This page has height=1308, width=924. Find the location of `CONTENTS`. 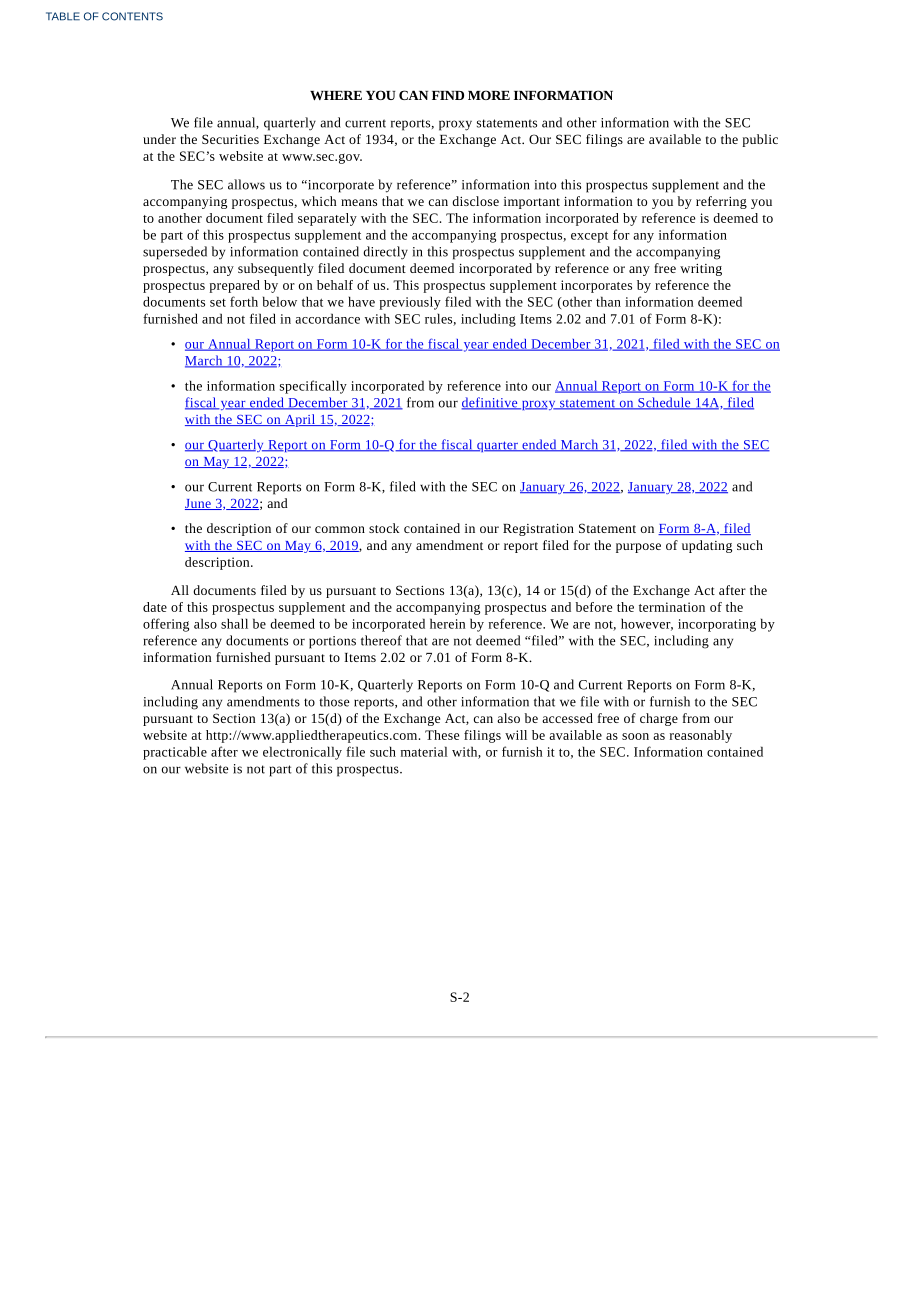

CONTENTS is located at coordinates (132, 16).
